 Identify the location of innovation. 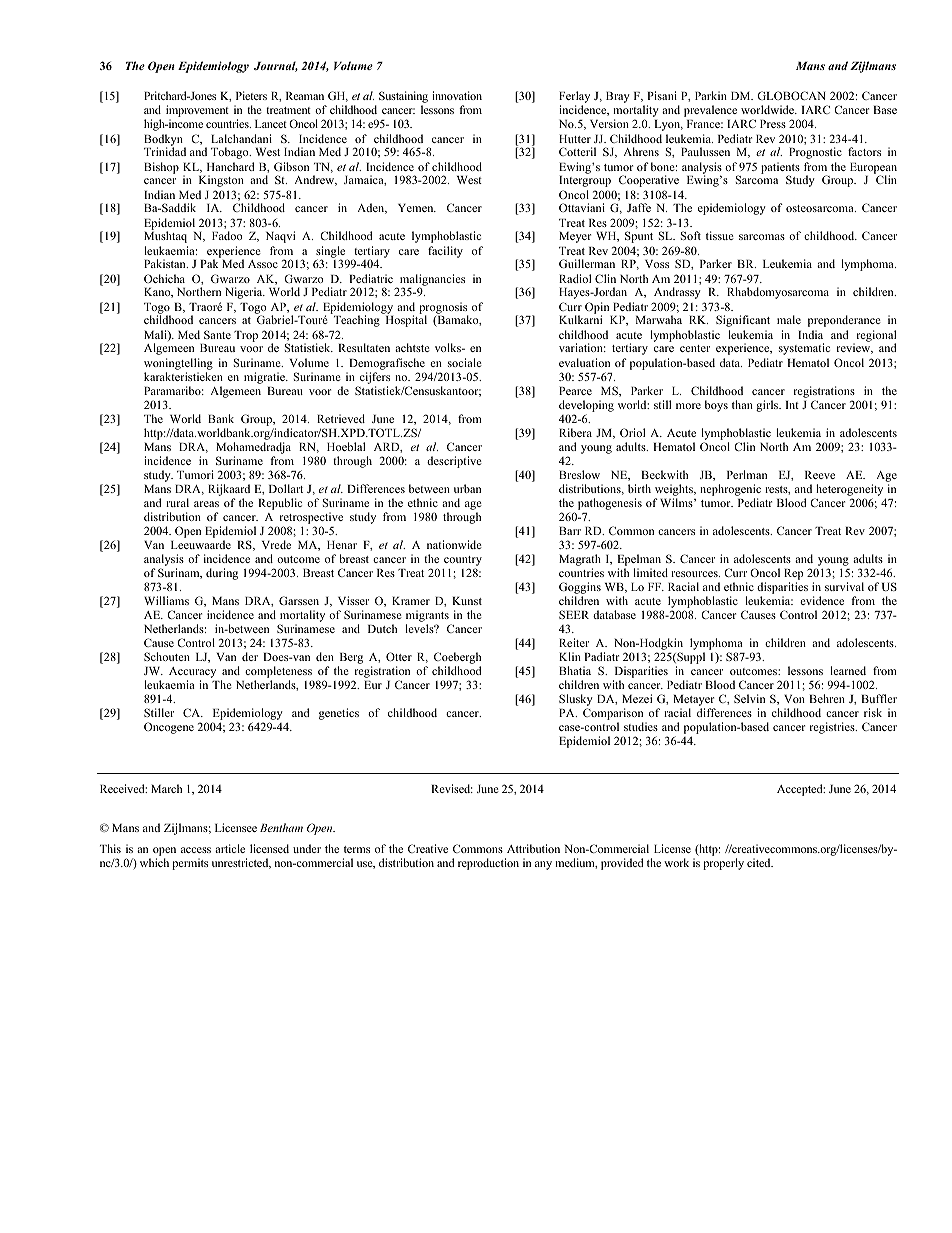
(457, 95).
